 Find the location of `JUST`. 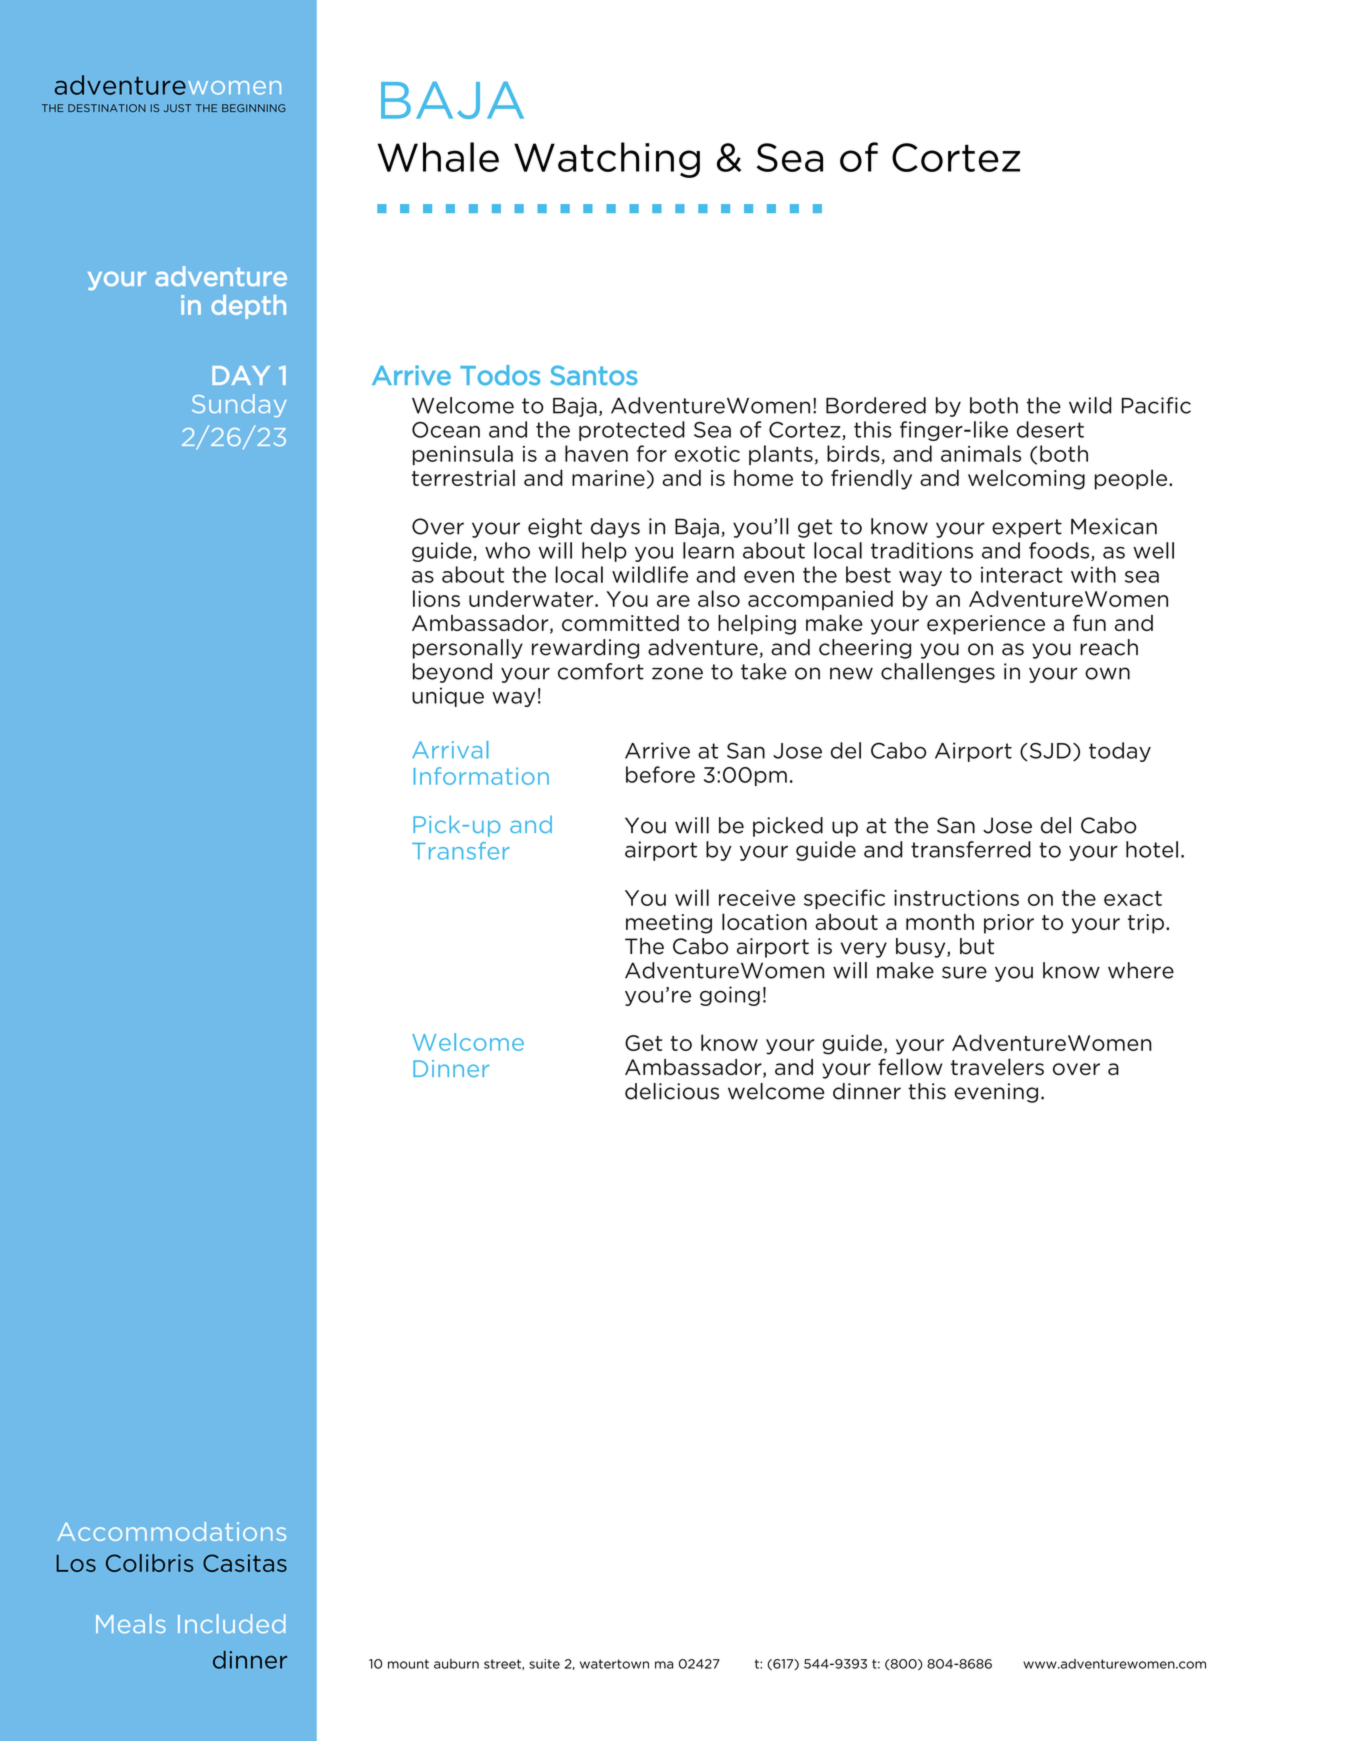

JUST is located at coordinates (177, 108).
